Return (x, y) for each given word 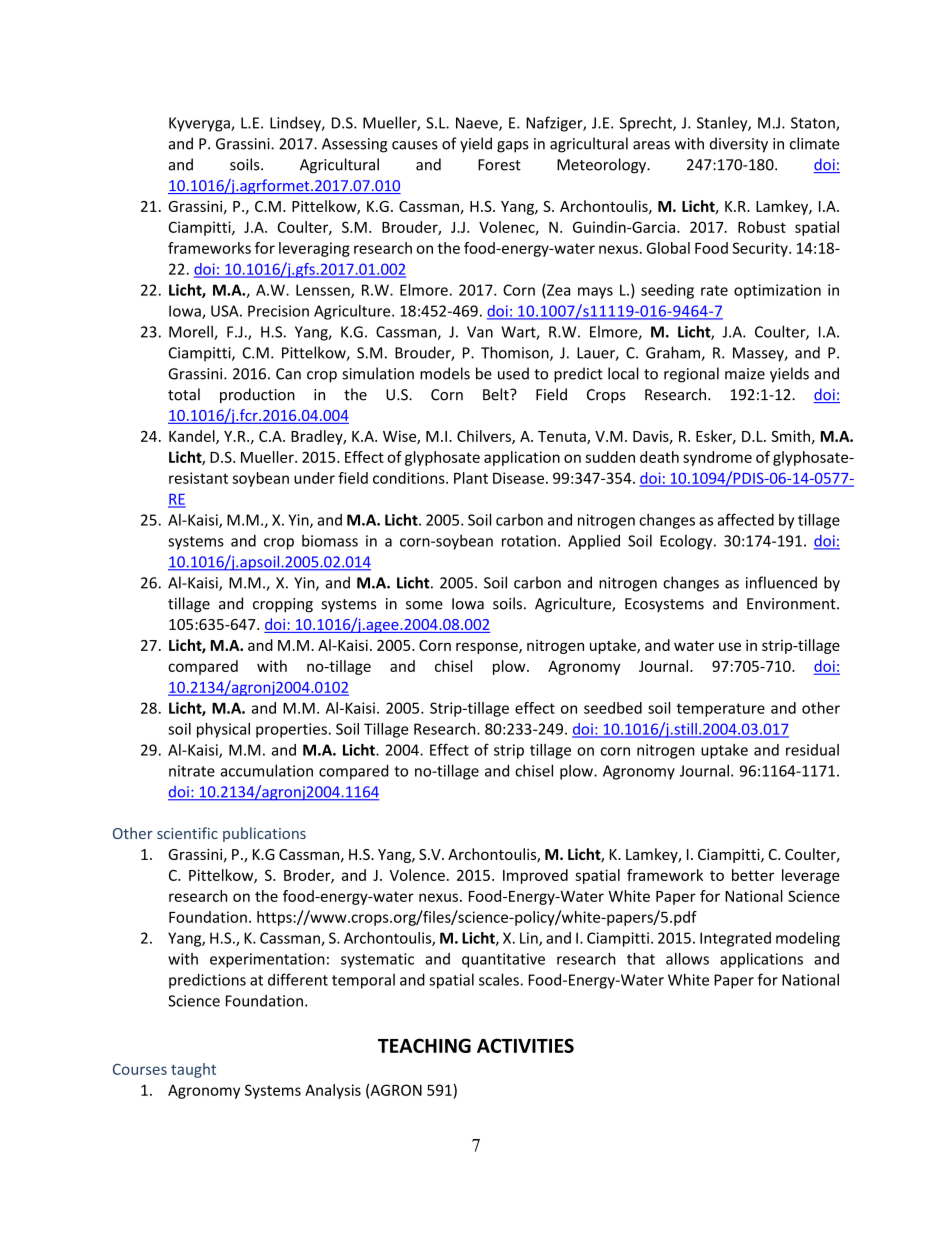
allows (687, 959)
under (314, 478)
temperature (720, 710)
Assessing (354, 145)
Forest (499, 165)
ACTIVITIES (525, 1045)
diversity (739, 145)
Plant (471, 478)
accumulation (267, 770)
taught (193, 1070)
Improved (535, 876)
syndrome (717, 458)
